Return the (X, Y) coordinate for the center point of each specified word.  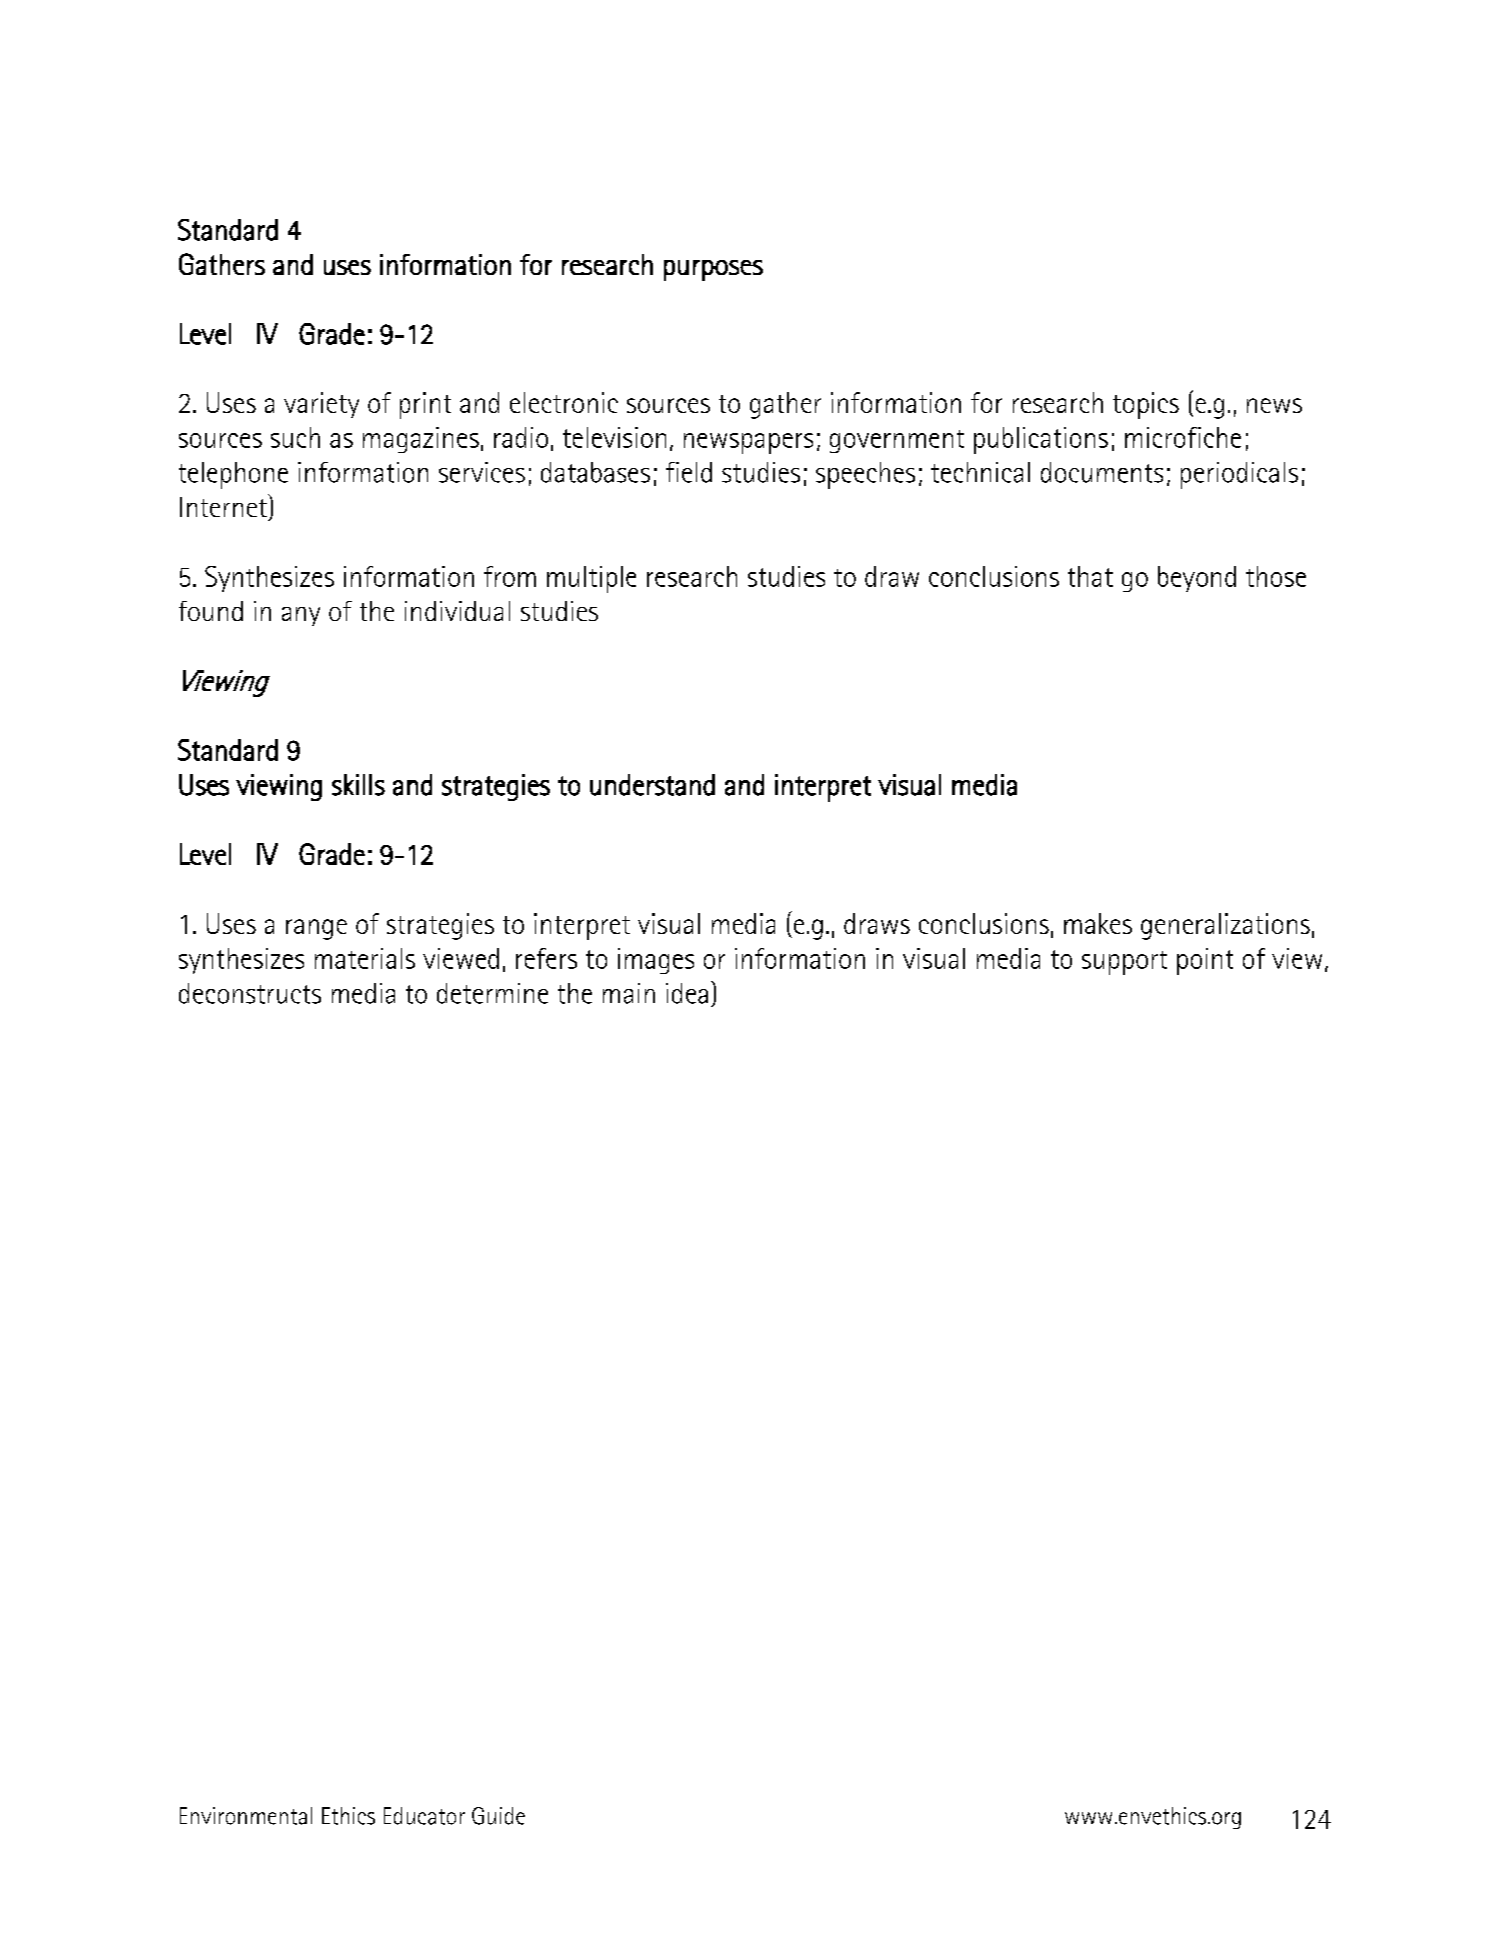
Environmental (246, 1816)
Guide (498, 1816)
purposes (713, 270)
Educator (424, 1816)
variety (321, 405)
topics (1146, 405)
